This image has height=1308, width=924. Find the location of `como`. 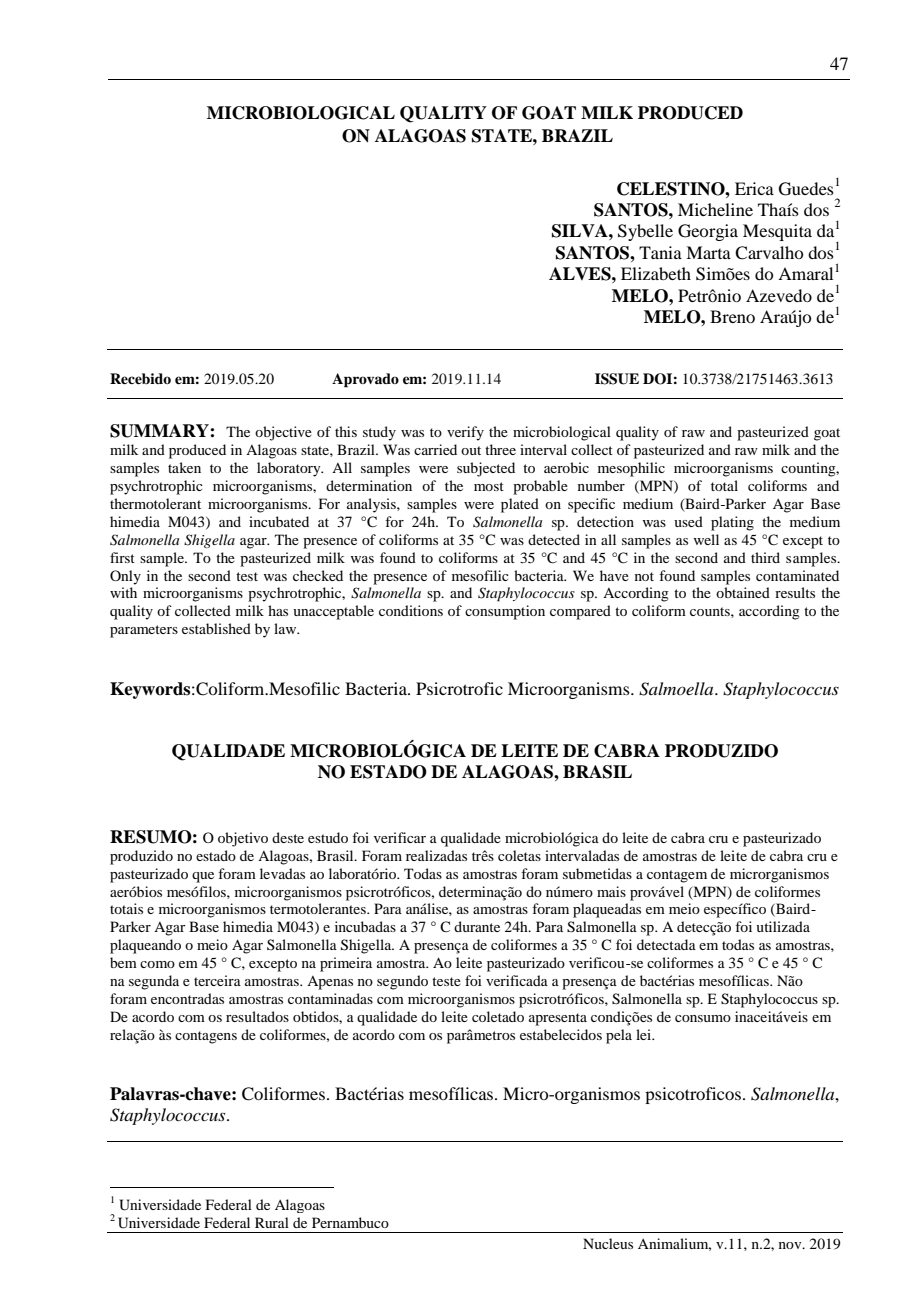

como is located at coordinates (157, 964).
